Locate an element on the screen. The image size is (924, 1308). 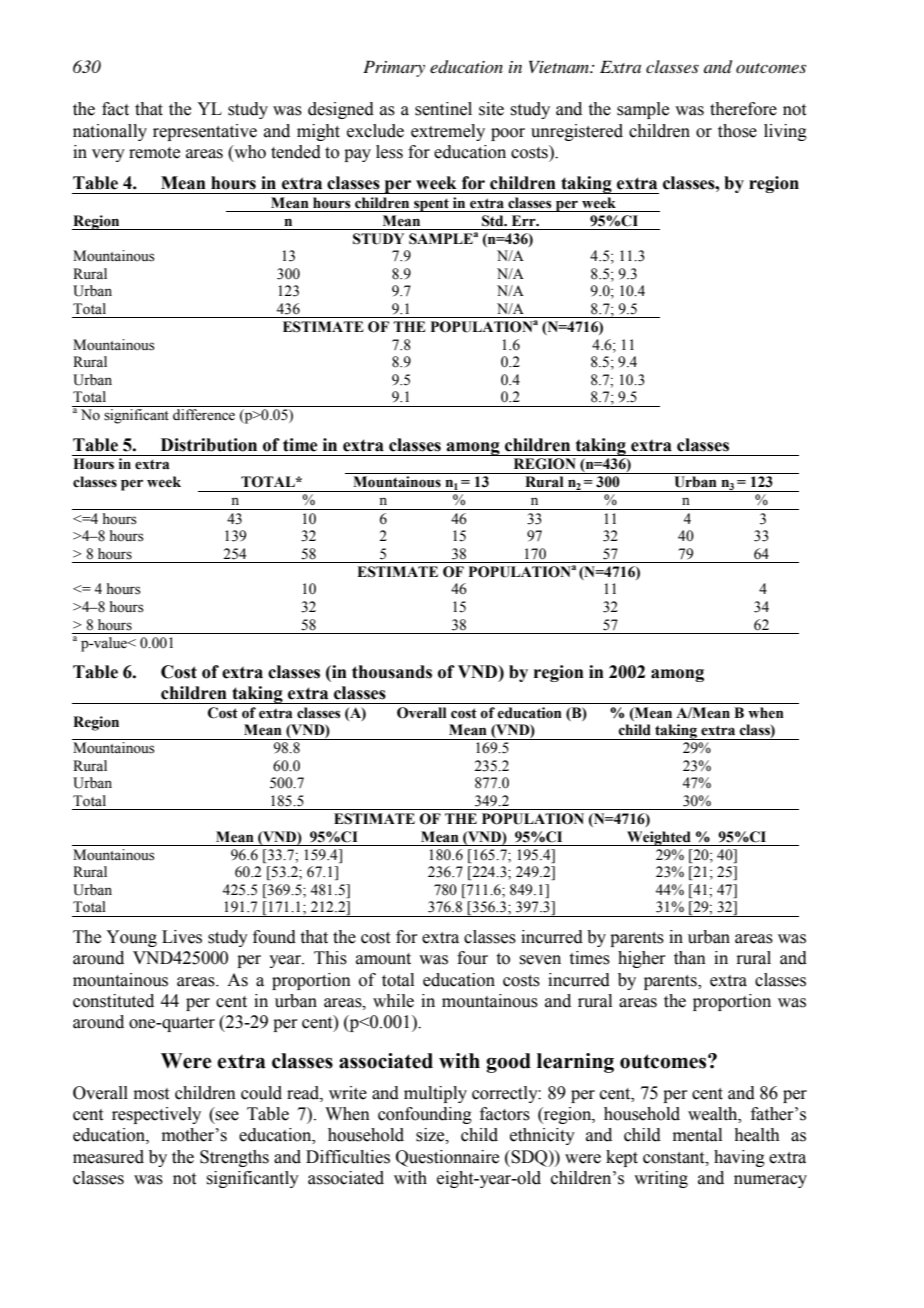
Young is located at coordinates (131, 938).
